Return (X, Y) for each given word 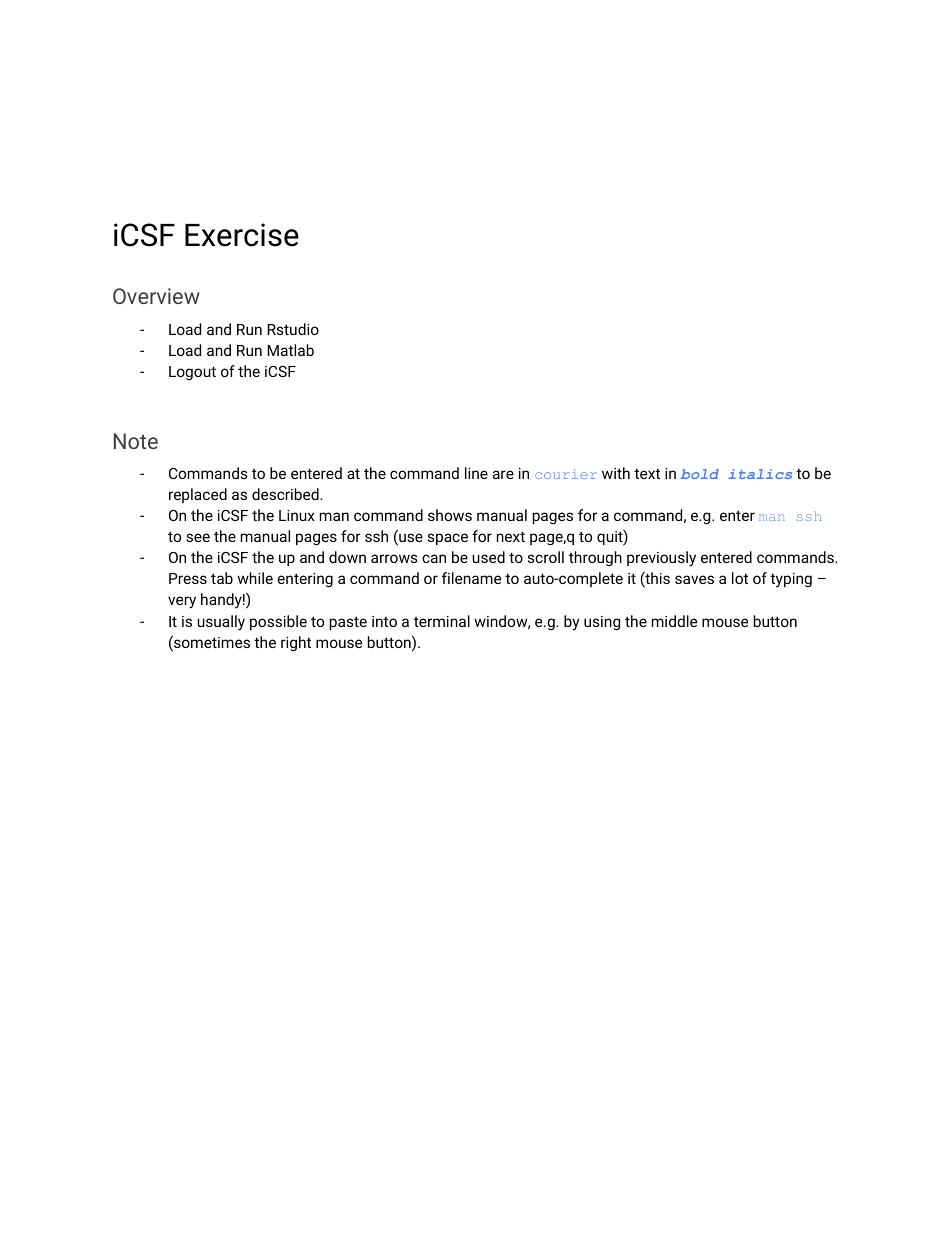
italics (760, 474)
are (503, 474)
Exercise (242, 235)
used (488, 557)
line (476, 473)
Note (136, 441)
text (647, 473)
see (198, 537)
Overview (156, 296)
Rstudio (293, 329)
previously (661, 559)
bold (700, 474)
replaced (198, 495)
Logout (192, 373)
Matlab (290, 350)
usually (221, 623)
